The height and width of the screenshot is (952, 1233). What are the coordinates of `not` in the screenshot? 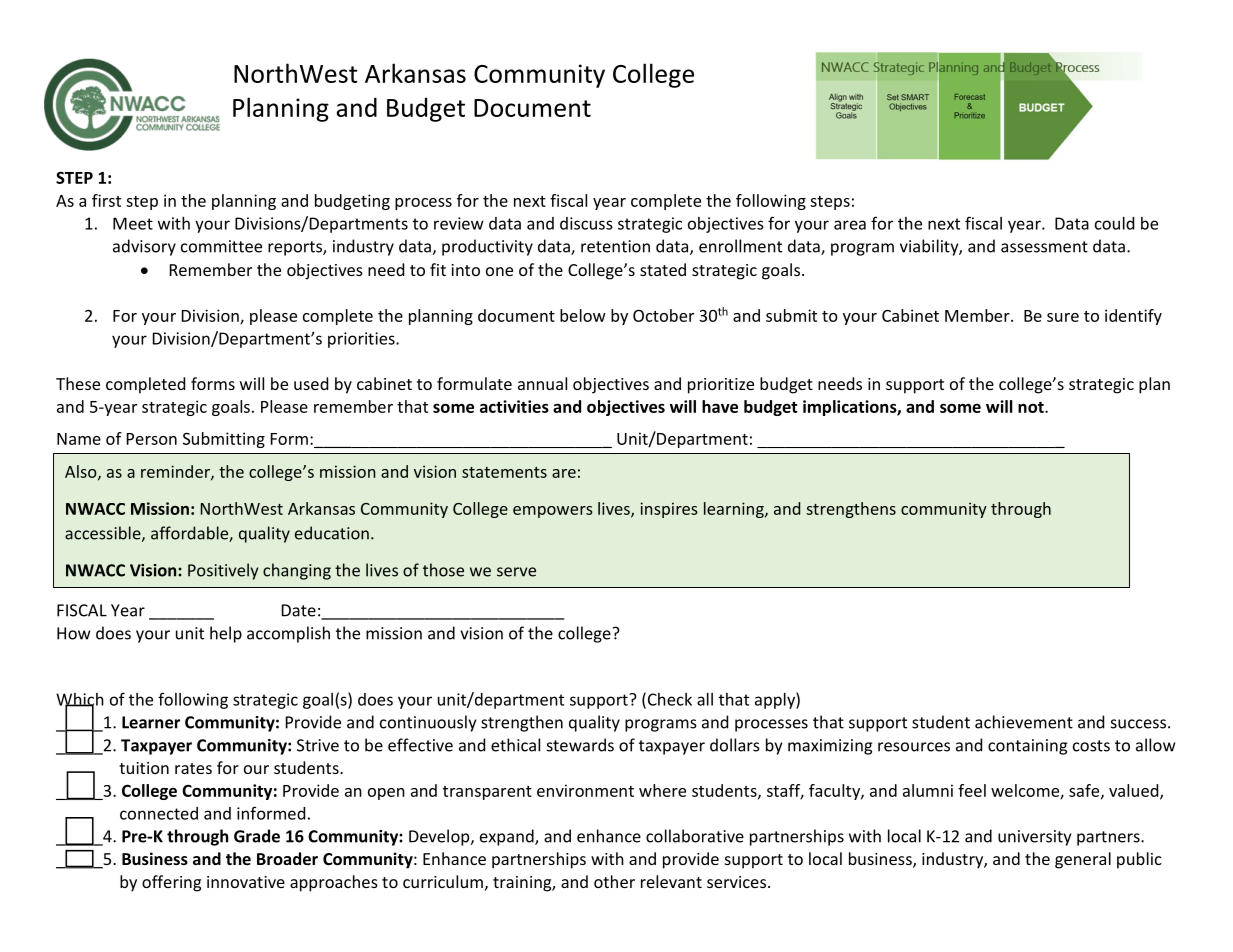 It's located at (1032, 407).
